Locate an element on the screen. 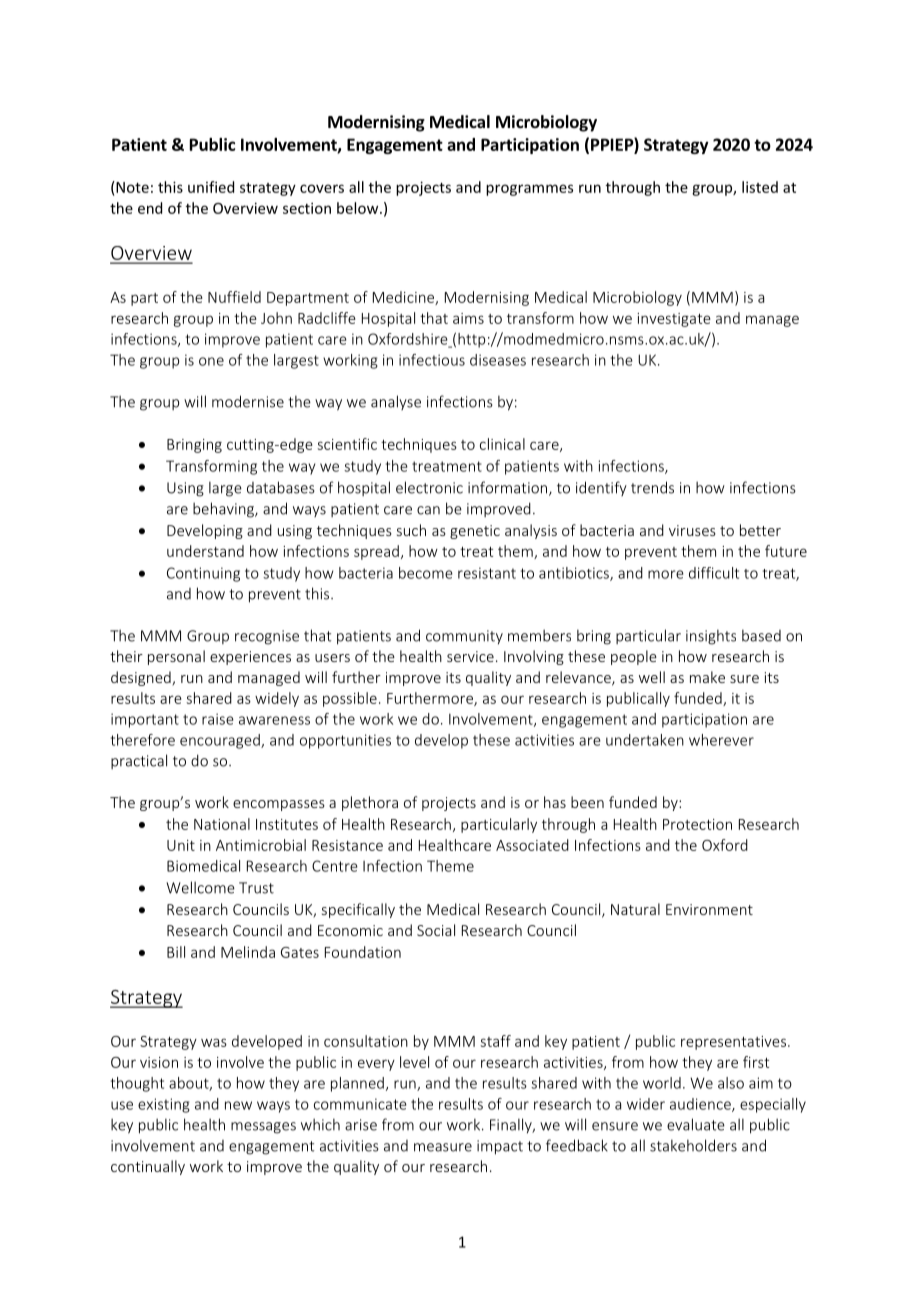 The image size is (924, 1308). personal is located at coordinates (176, 657).
